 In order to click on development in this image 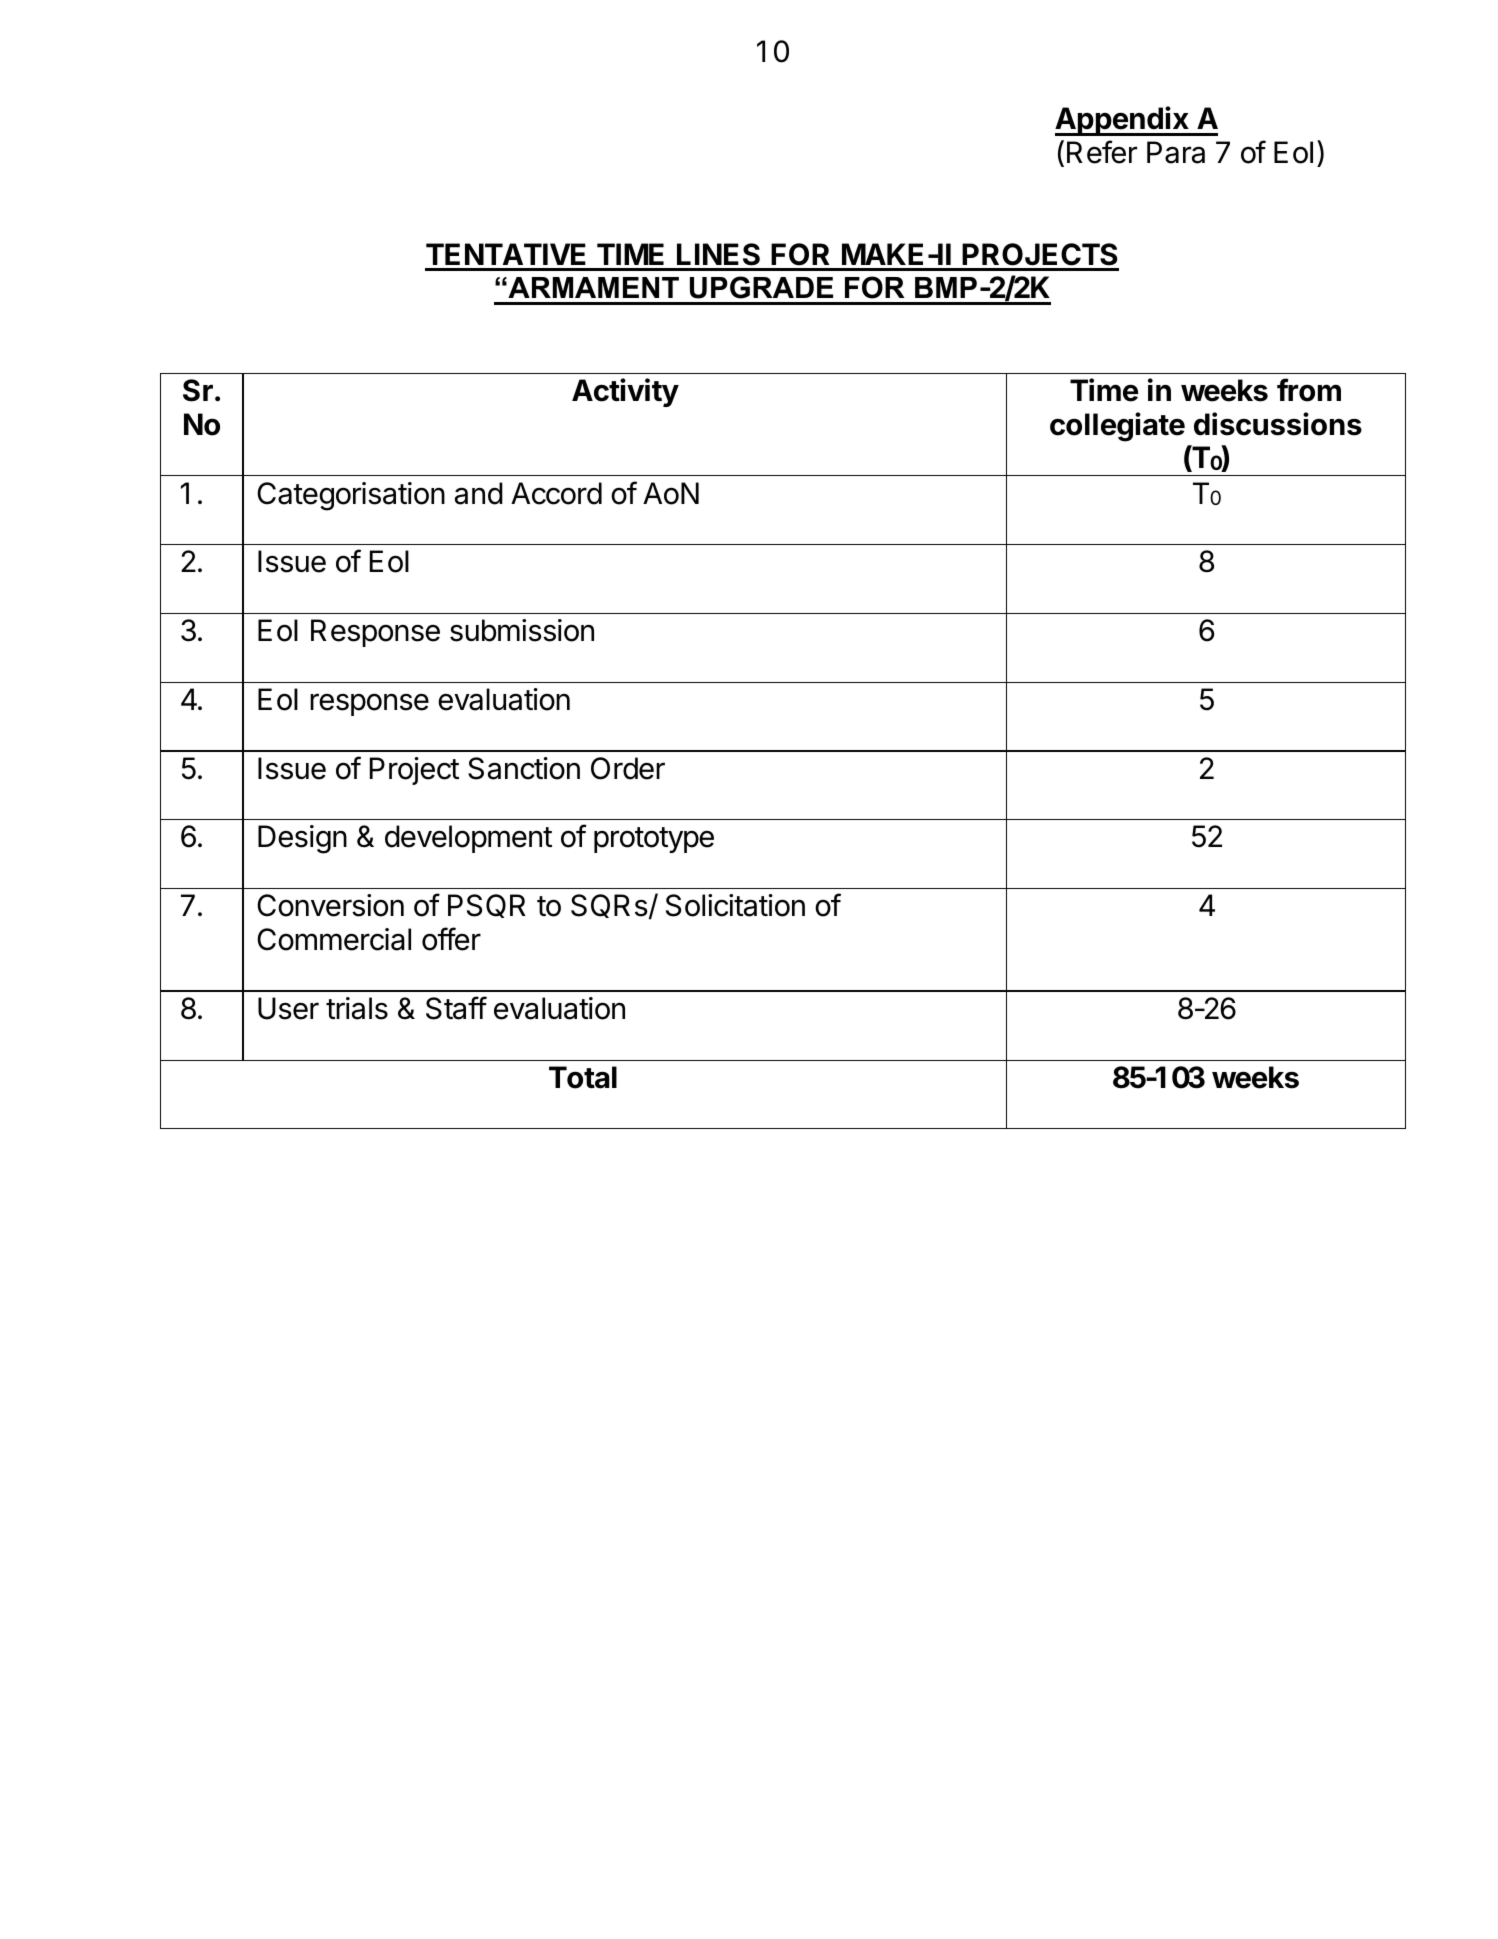, I will do `click(468, 839)`.
